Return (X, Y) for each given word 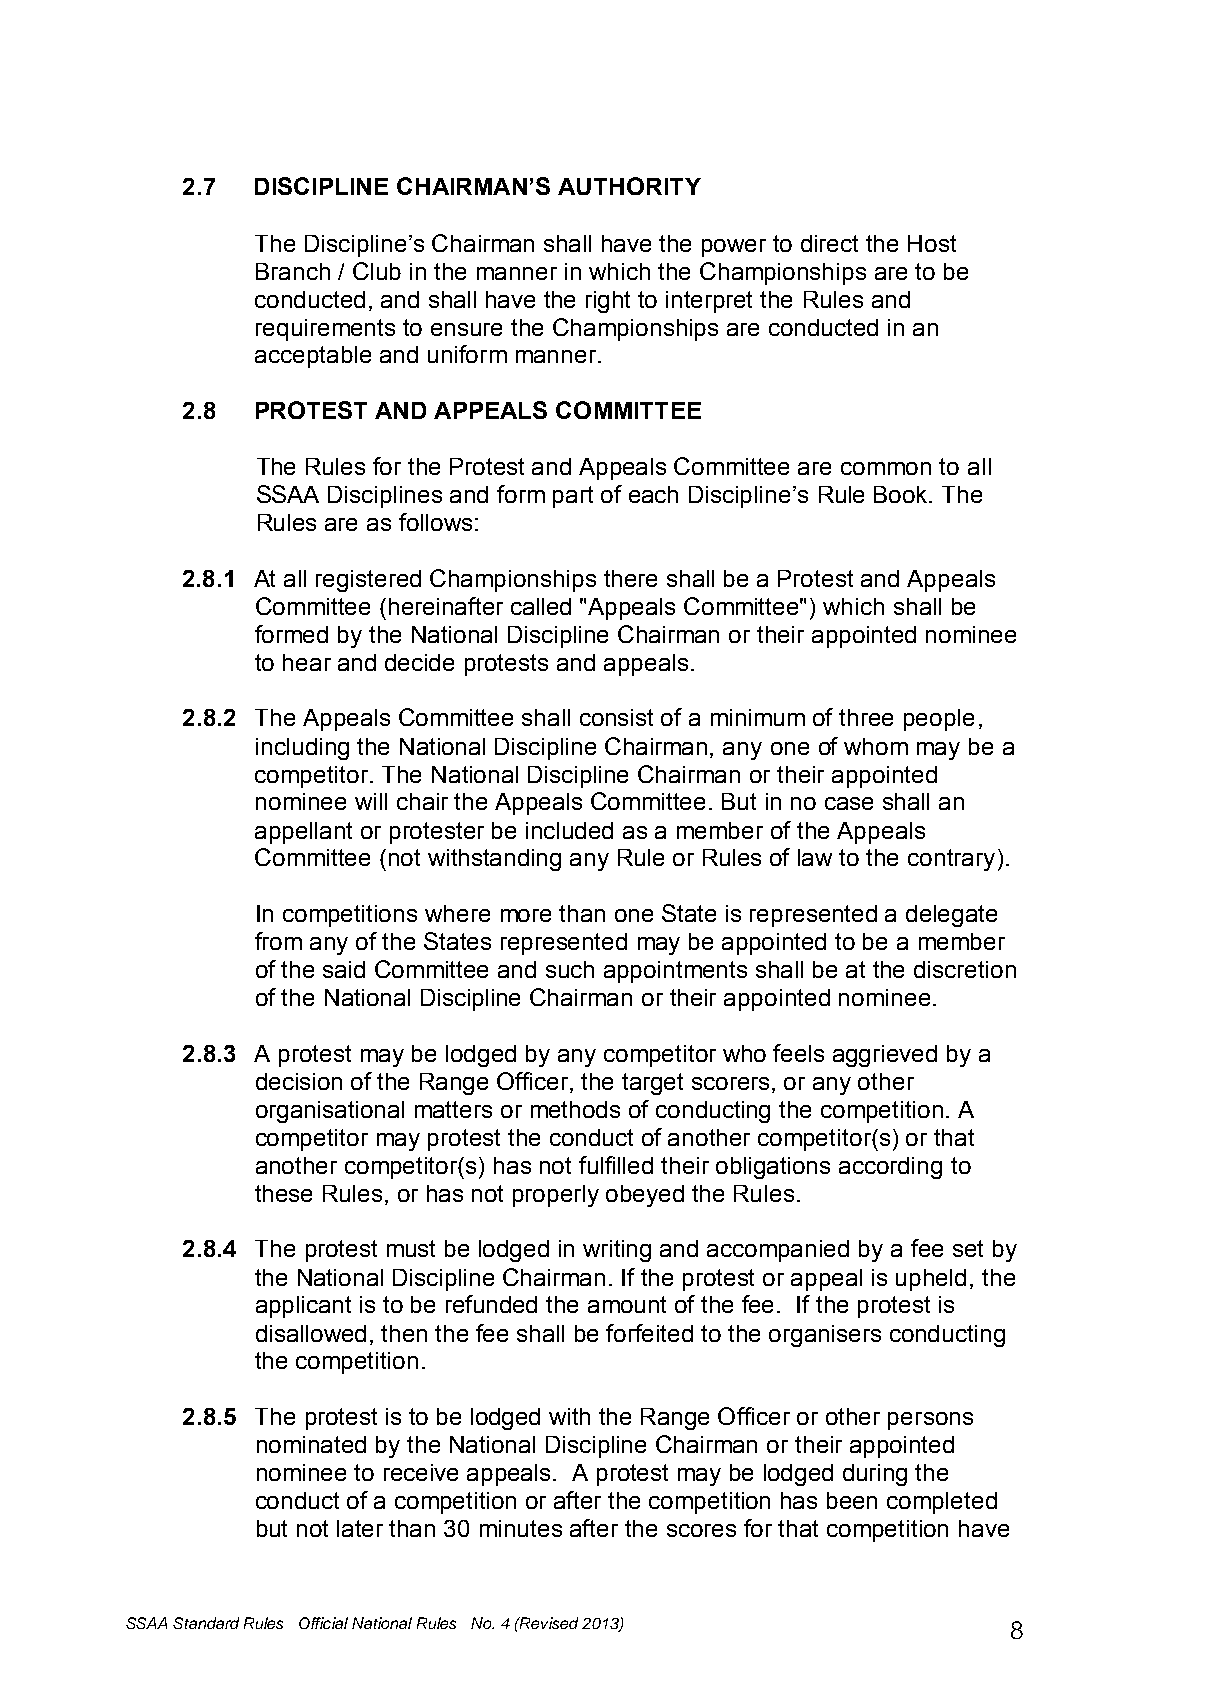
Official (323, 1623)
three (866, 717)
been (852, 1500)
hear (307, 662)
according (890, 1168)
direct (829, 243)
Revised (548, 1623)
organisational (330, 1112)
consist (616, 717)
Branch (293, 271)
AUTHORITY (629, 186)
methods (575, 1109)
